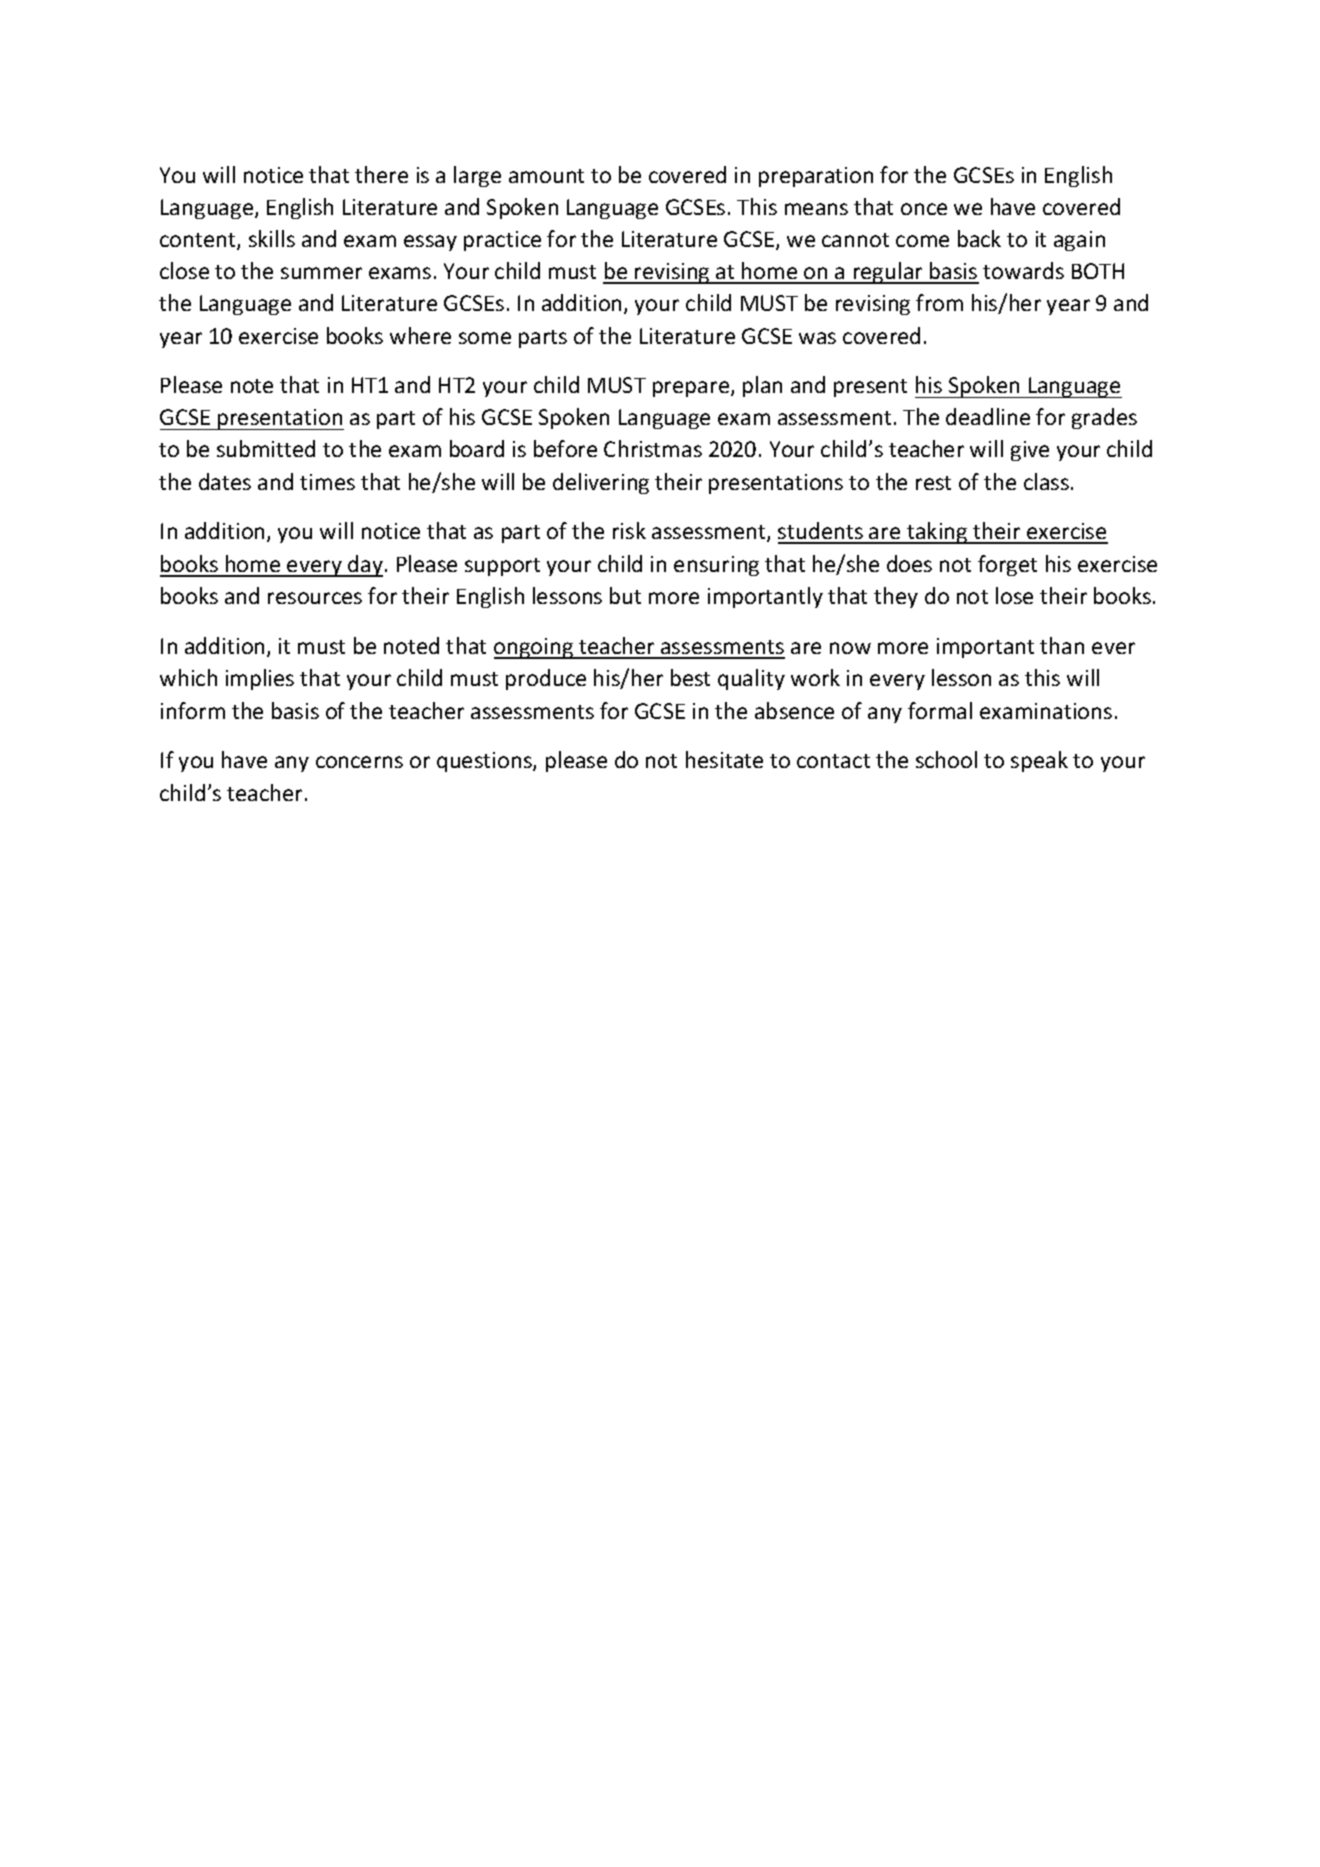 Image resolution: width=1320 pixels, height=1867 pixels. Describe the element at coordinates (327, 482) in the page. I see `times` at that location.
